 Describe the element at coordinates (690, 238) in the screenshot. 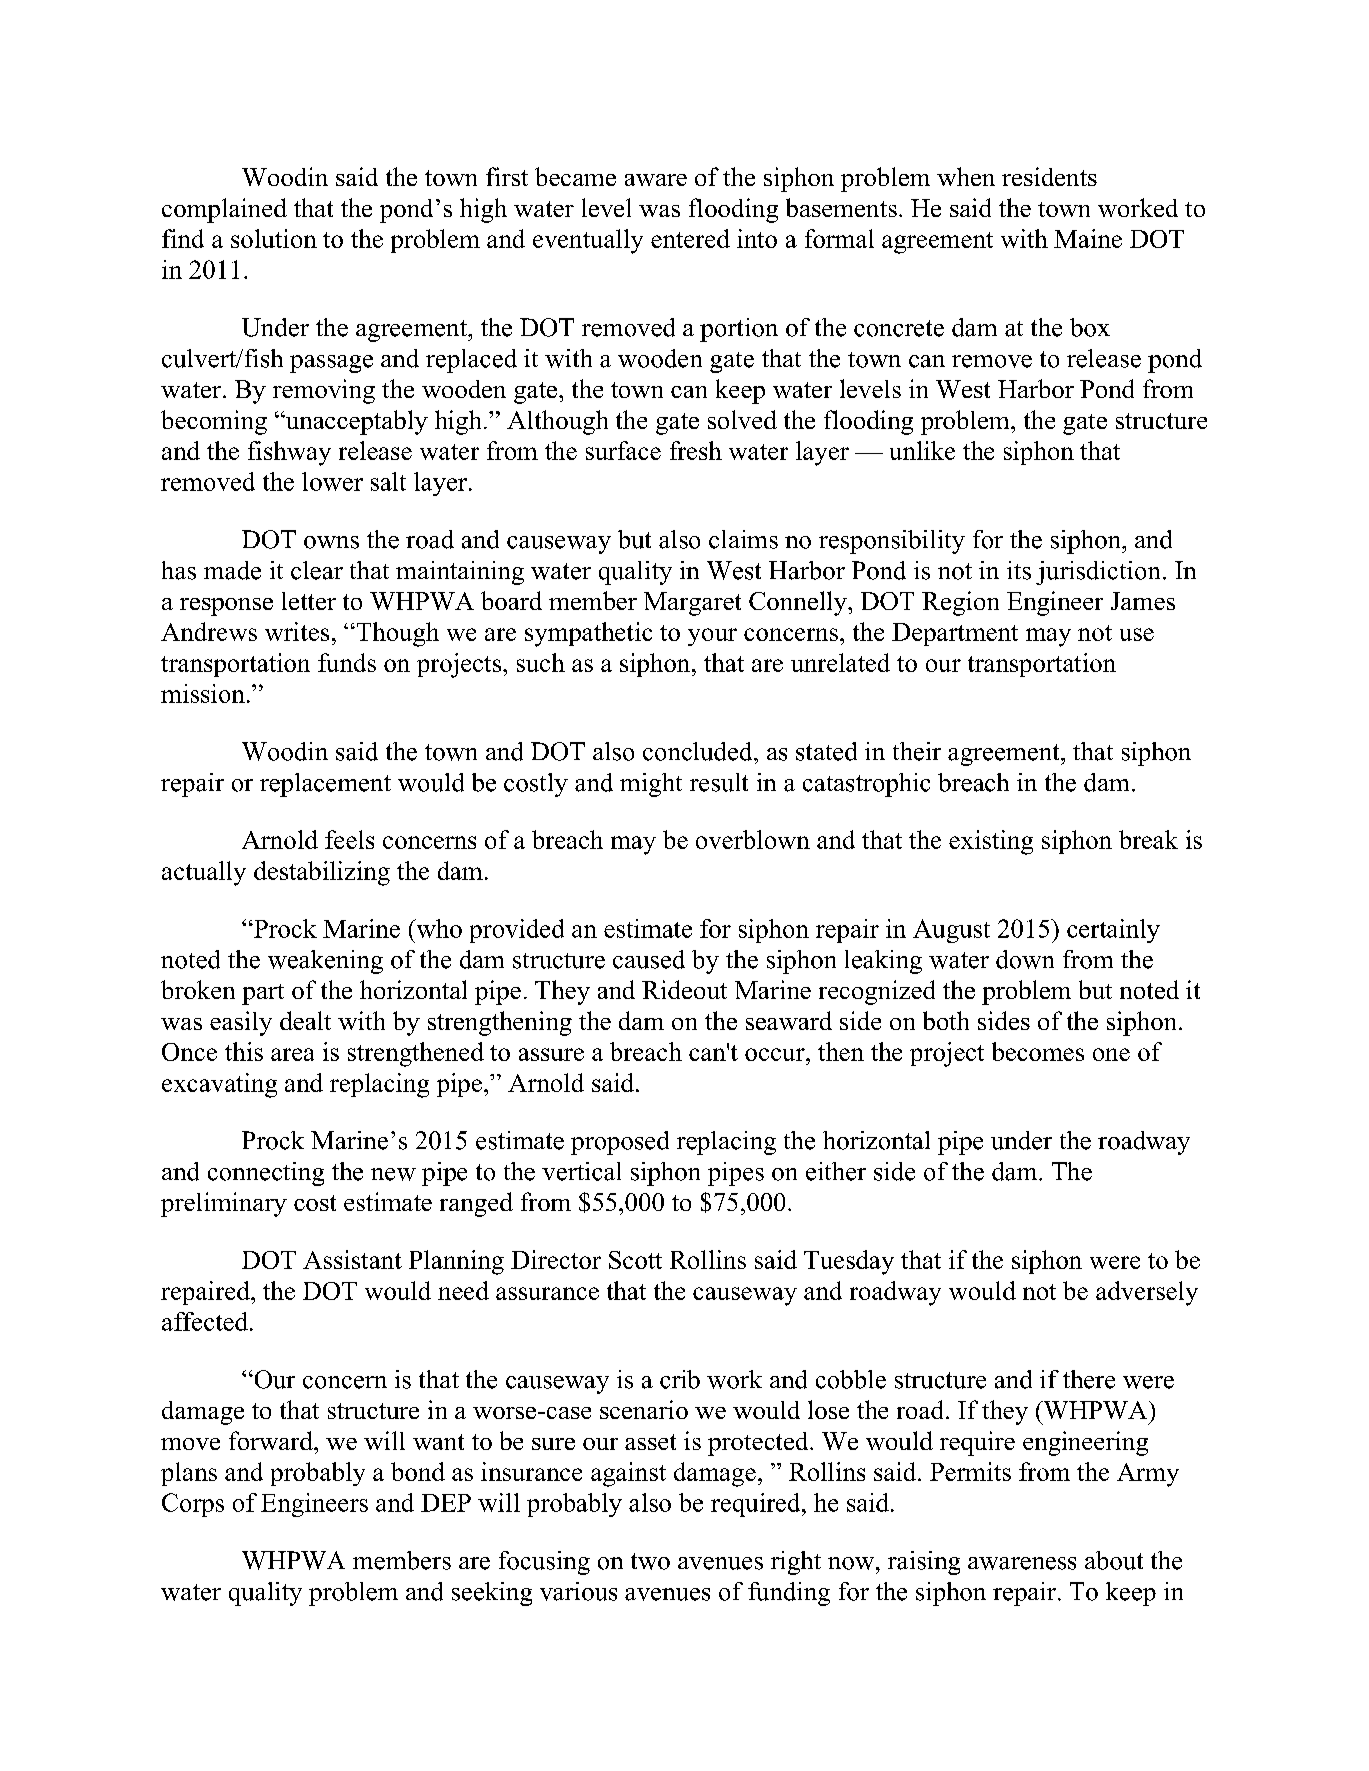

I see `entered` at that location.
